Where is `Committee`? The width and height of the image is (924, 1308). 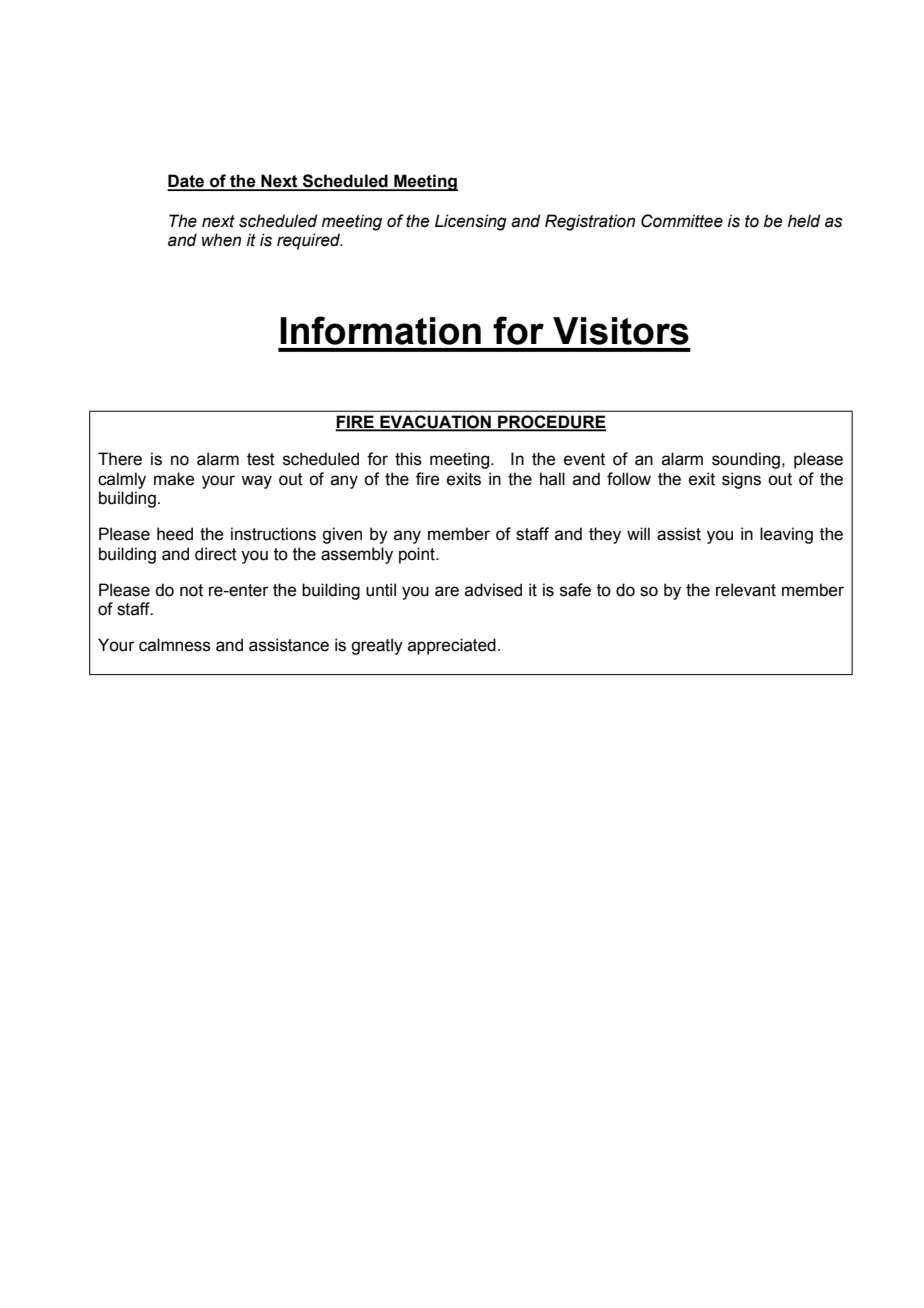 Committee is located at coordinates (682, 221).
